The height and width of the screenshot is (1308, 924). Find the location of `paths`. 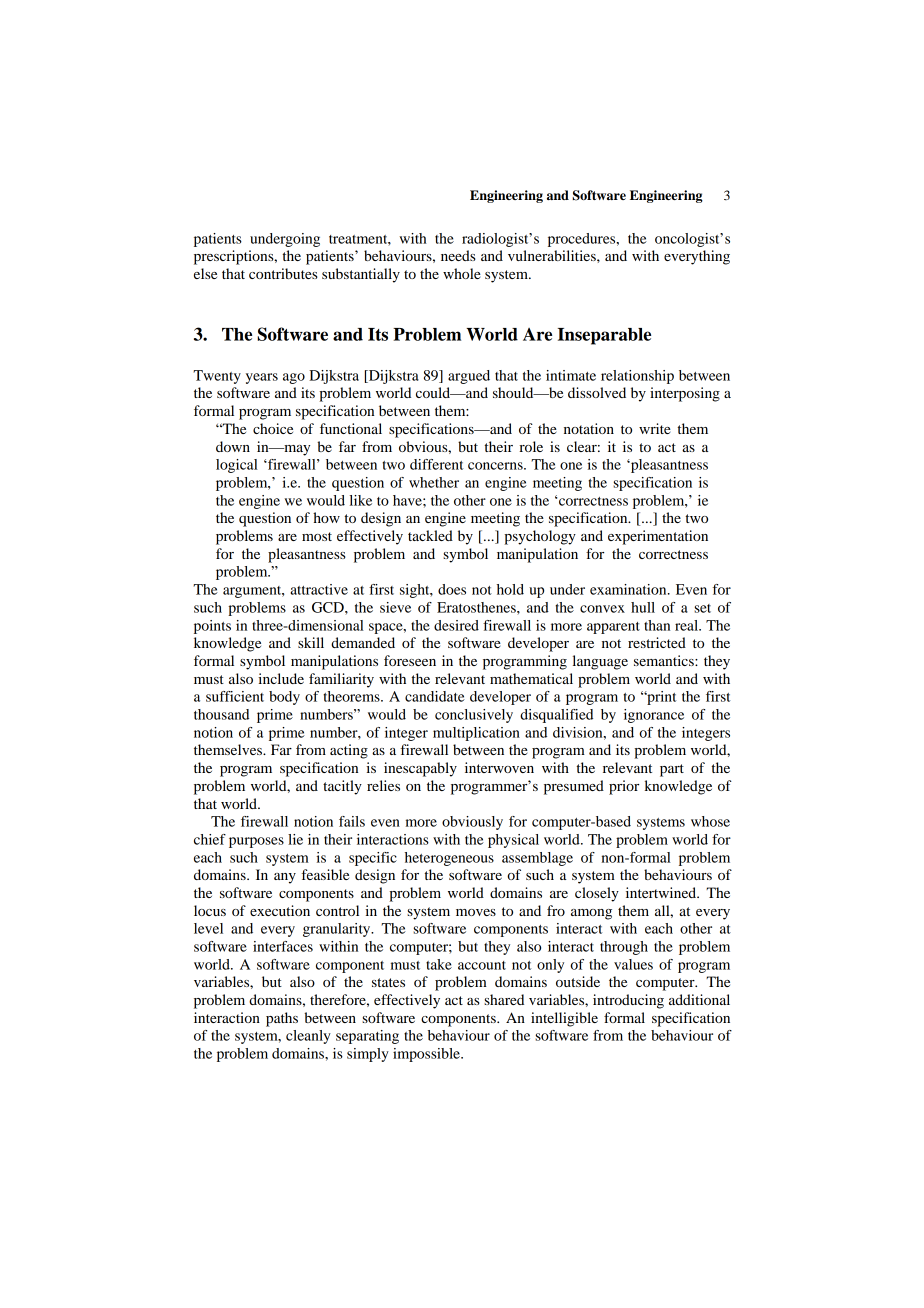

paths is located at coordinates (282, 1019).
